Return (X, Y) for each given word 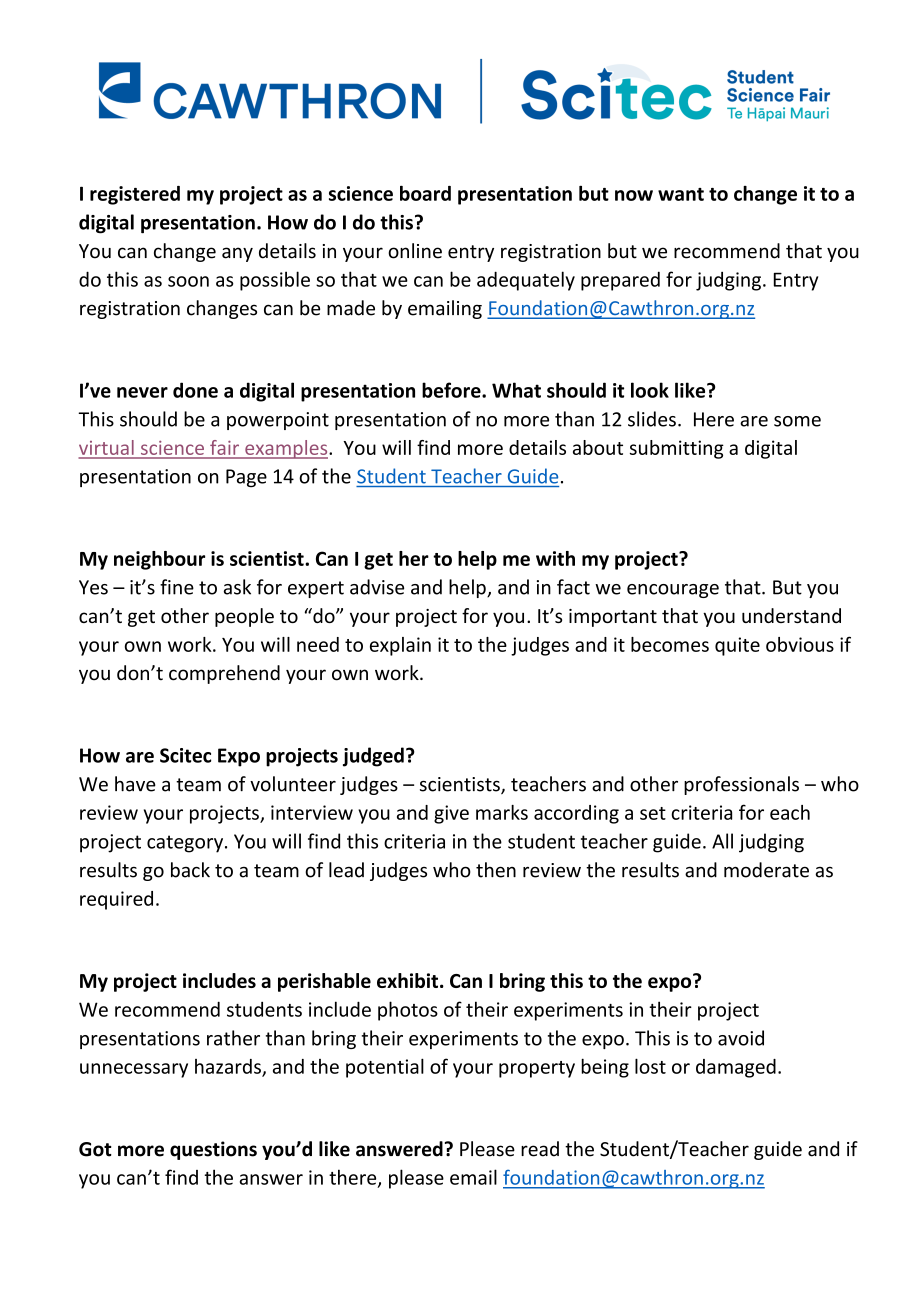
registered (135, 195)
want (681, 194)
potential (385, 1068)
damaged (736, 1068)
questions (213, 1150)
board (425, 193)
